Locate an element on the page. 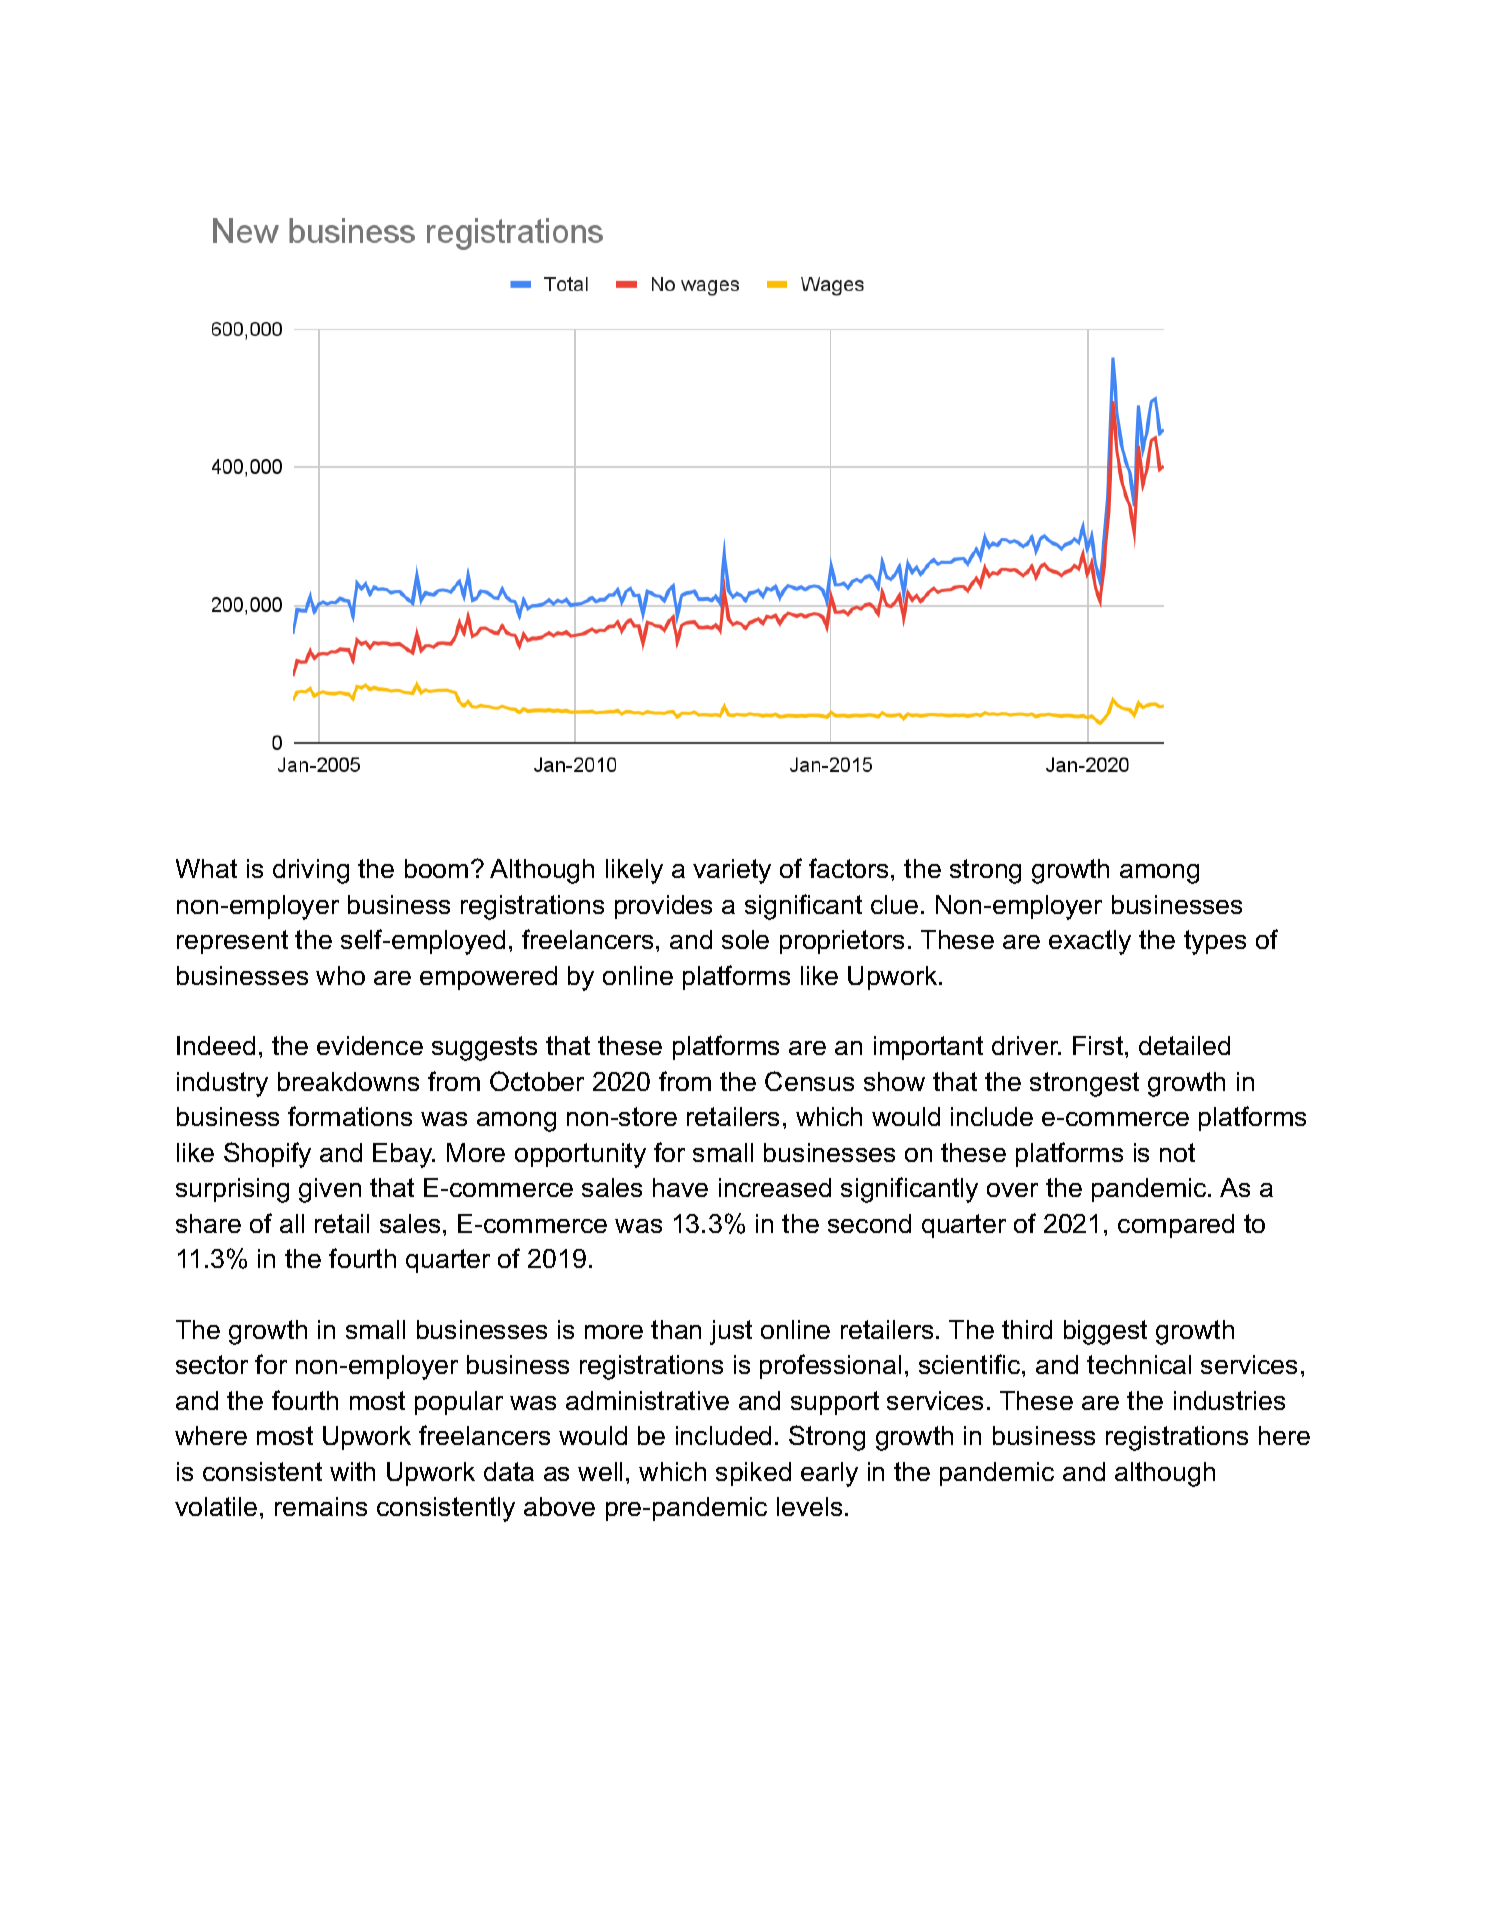 The image size is (1491, 1930). spiked is located at coordinates (753, 1474).
